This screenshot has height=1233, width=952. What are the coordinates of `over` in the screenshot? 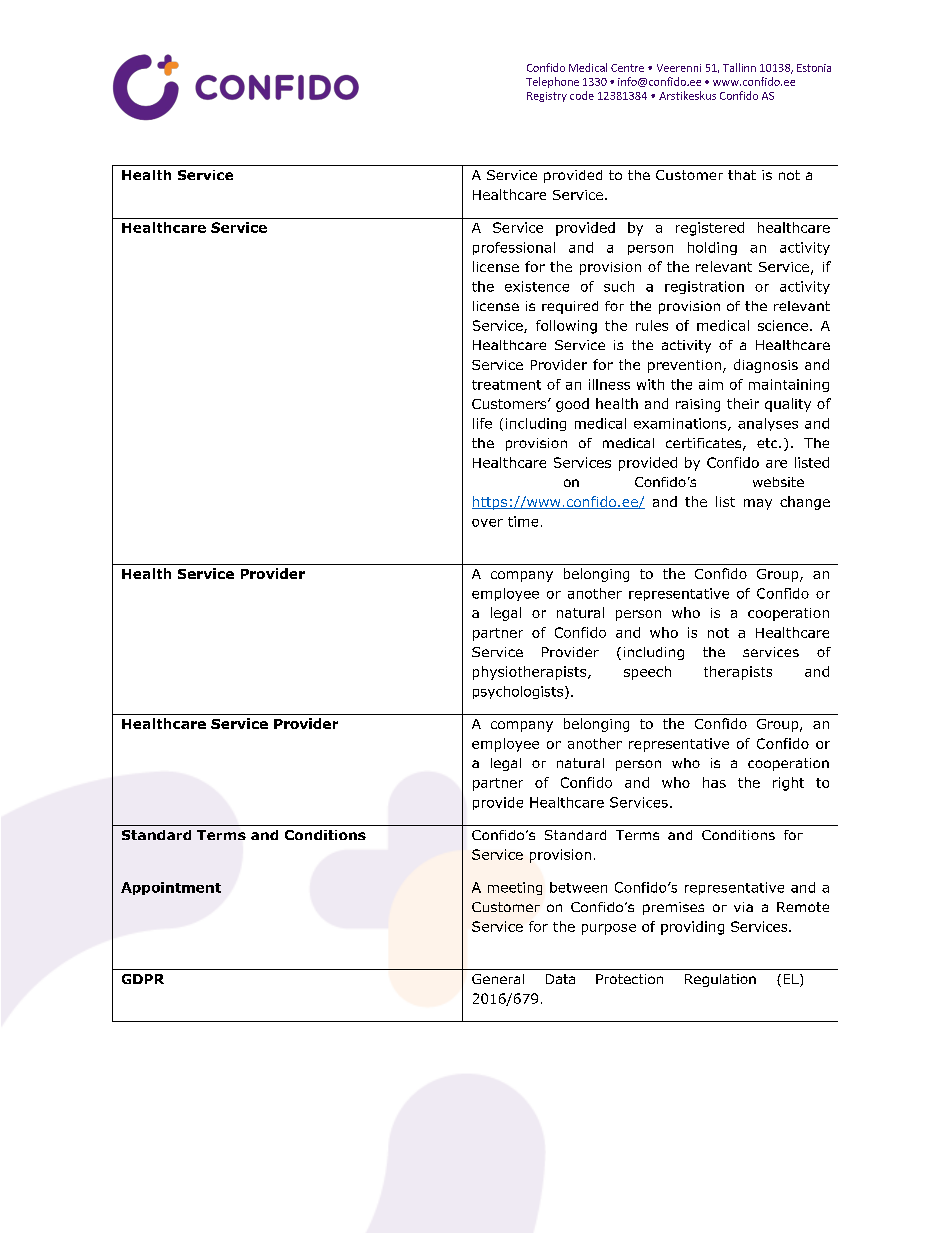 It's located at (487, 523).
